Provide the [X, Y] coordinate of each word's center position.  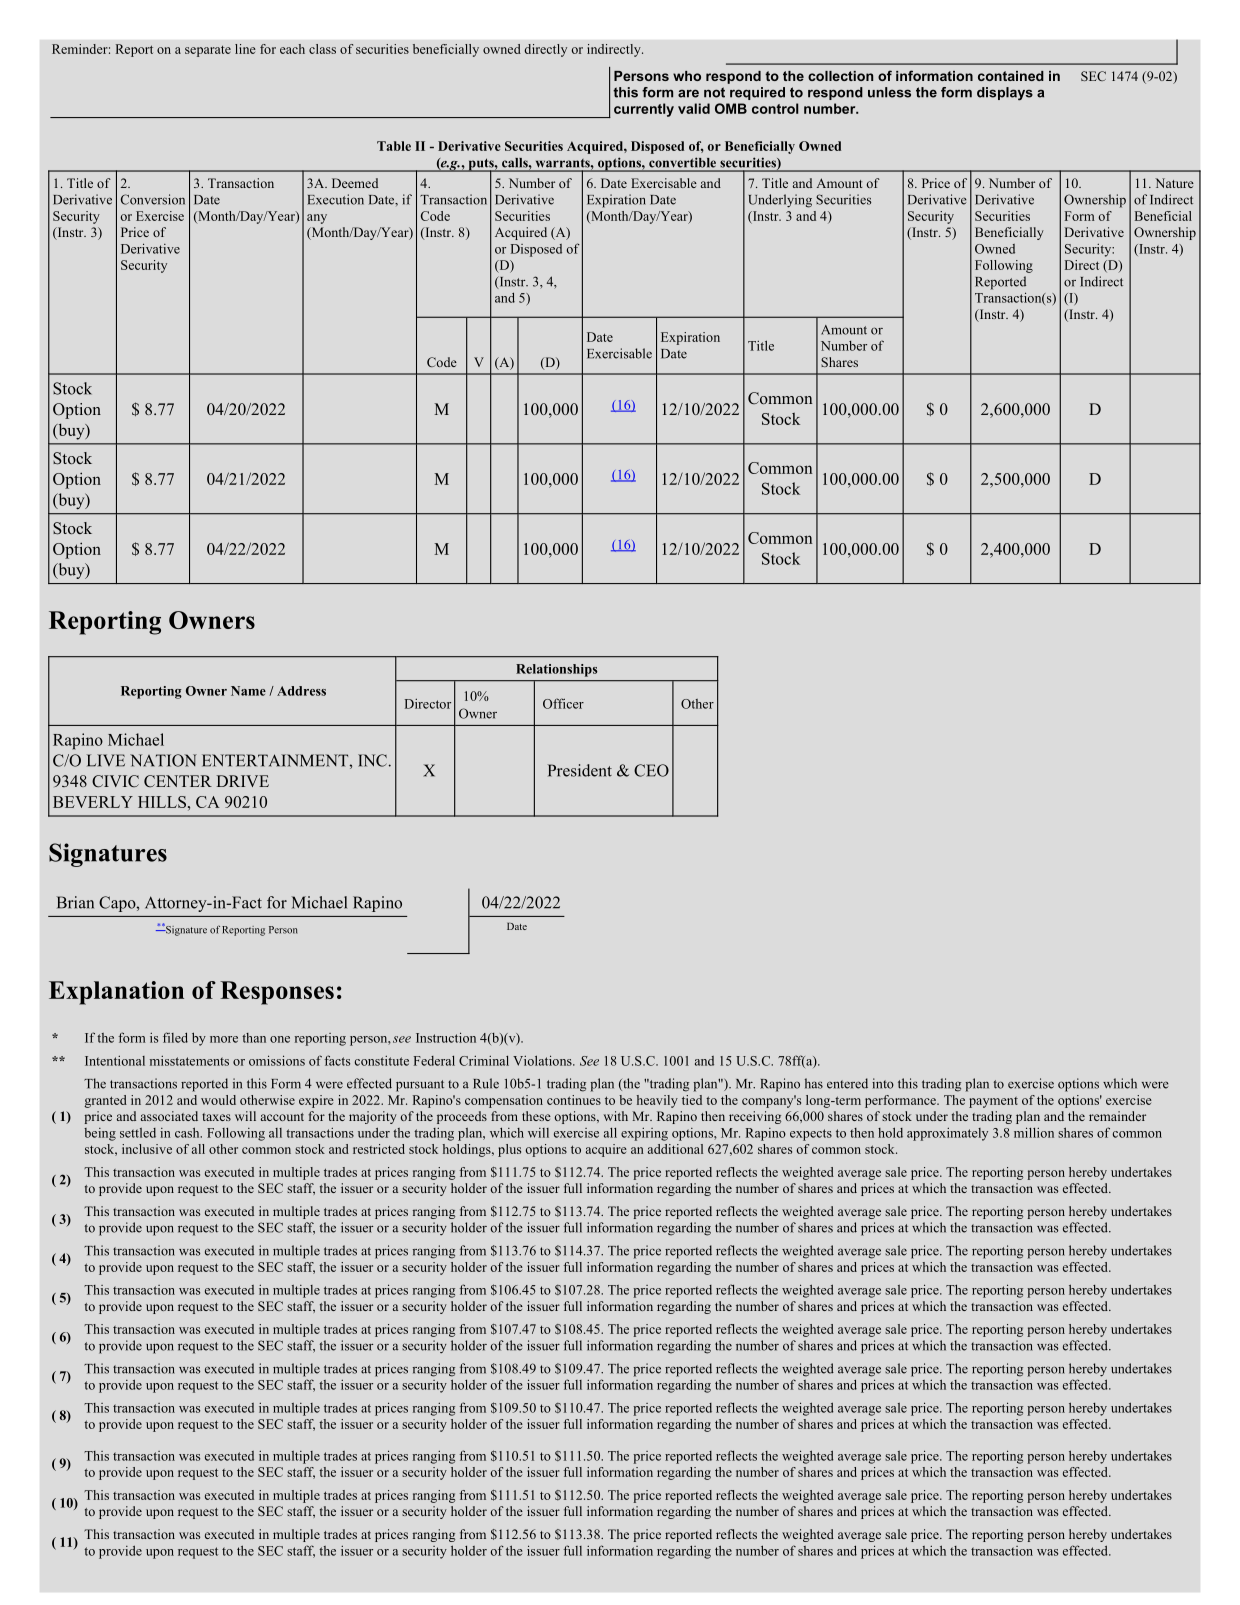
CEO [651, 770]
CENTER [178, 781]
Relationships [557, 670]
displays [1005, 93]
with [616, 1116]
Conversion [153, 199]
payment [993, 1102]
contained [1011, 76]
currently [644, 110]
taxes [216, 1117]
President [580, 770]
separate [208, 51]
